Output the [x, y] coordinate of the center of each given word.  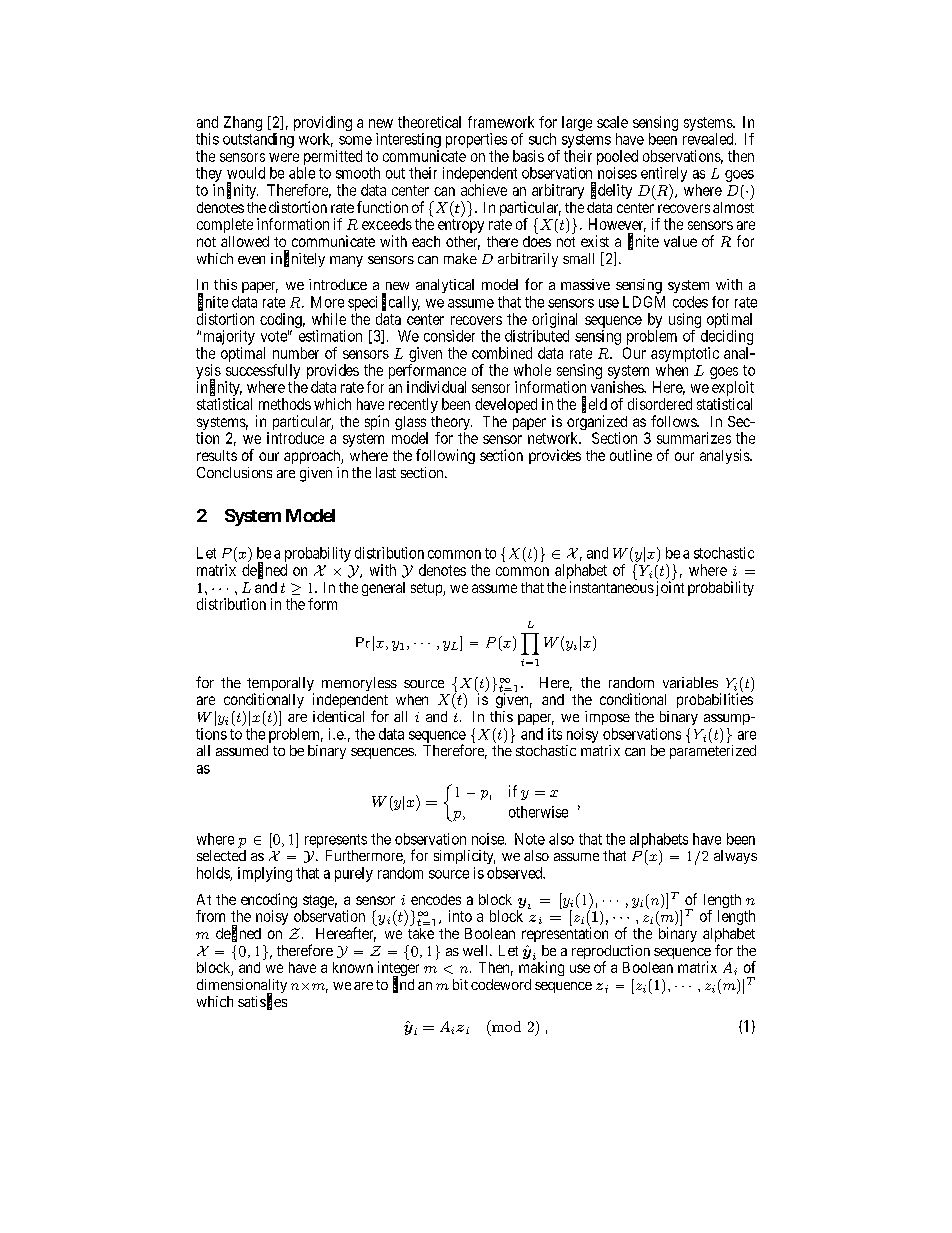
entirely [664, 174]
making [541, 968]
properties [476, 140]
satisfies [262, 1002]
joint [668, 588]
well [477, 950]
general [383, 589]
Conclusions [234, 472]
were [284, 157]
